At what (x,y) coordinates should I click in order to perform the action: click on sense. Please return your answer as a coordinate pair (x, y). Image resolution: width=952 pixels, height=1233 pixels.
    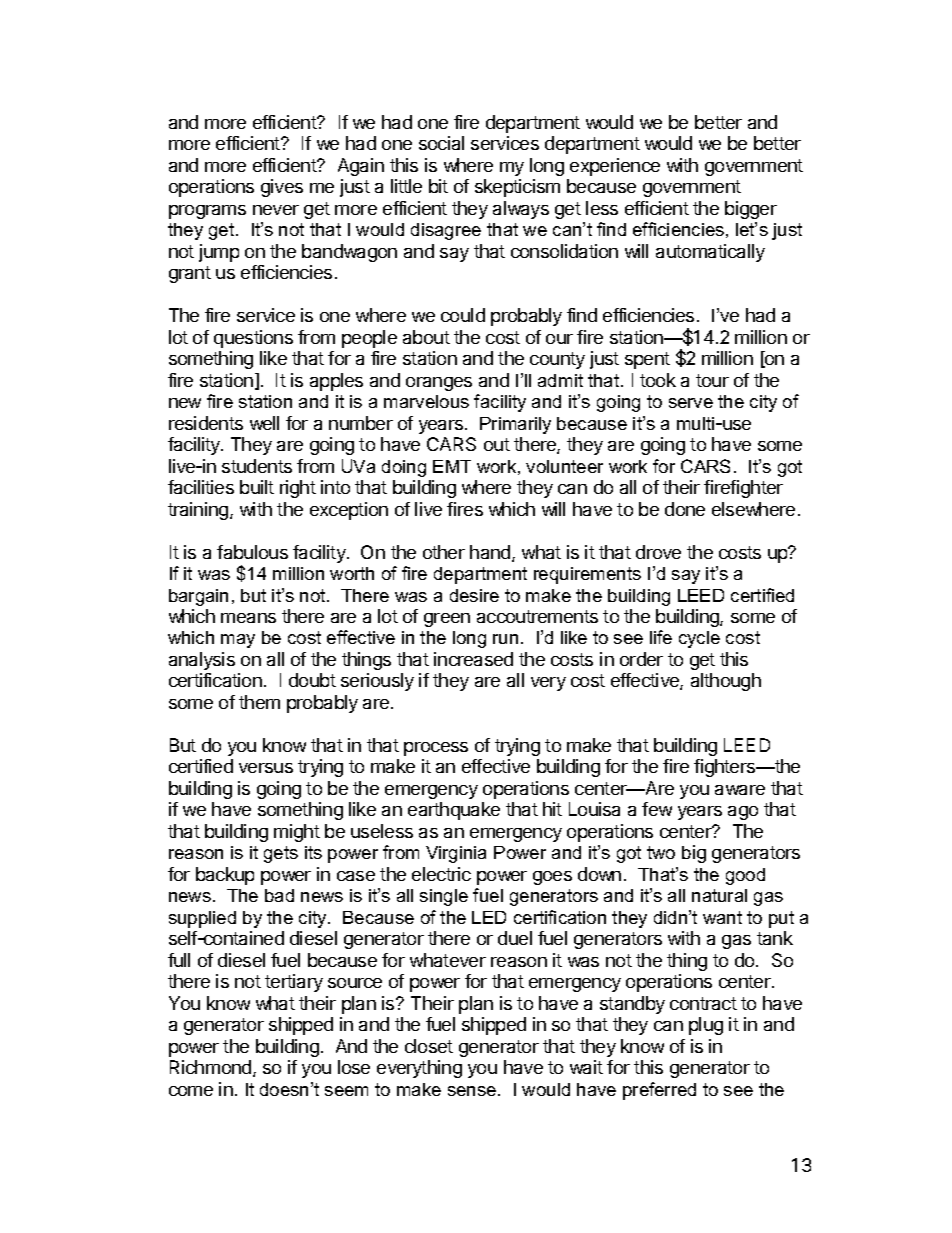
    Looking at the image, I should click on (473, 1091).
